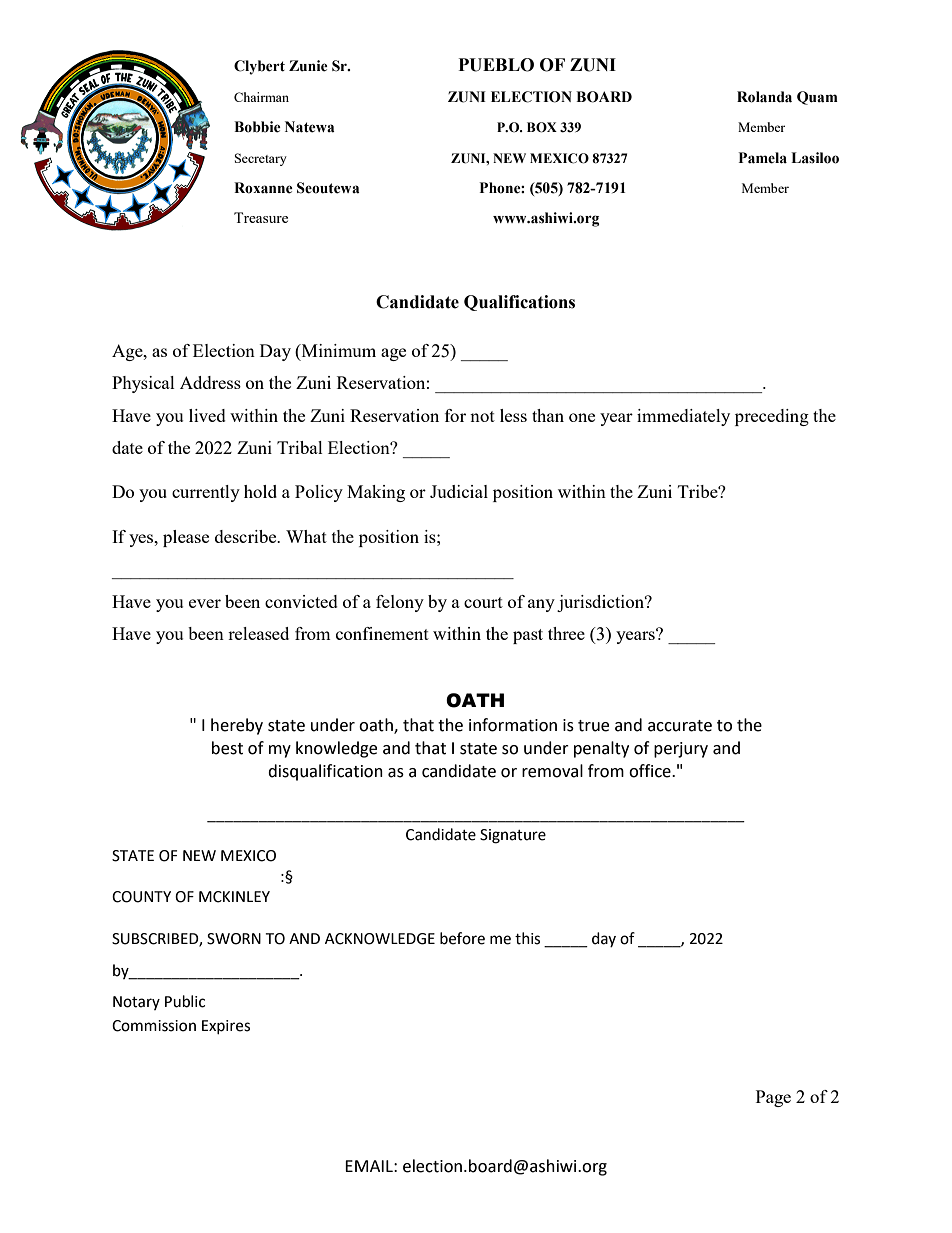 Image resolution: width=952 pixels, height=1233 pixels. What do you see at coordinates (462, 938) in the screenshot?
I see `before` at bounding box center [462, 938].
